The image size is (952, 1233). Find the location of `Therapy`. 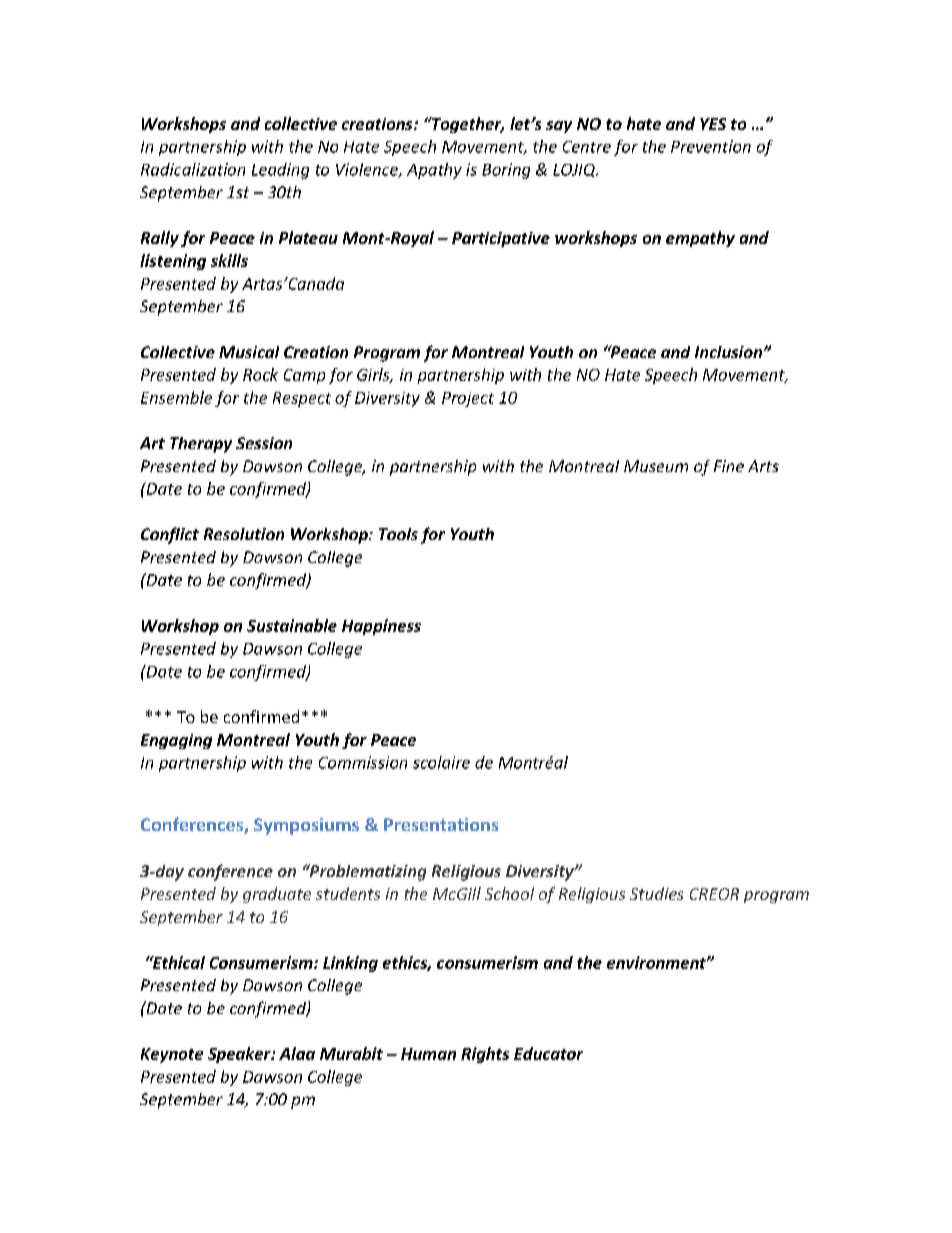

Therapy is located at coordinates (201, 445).
